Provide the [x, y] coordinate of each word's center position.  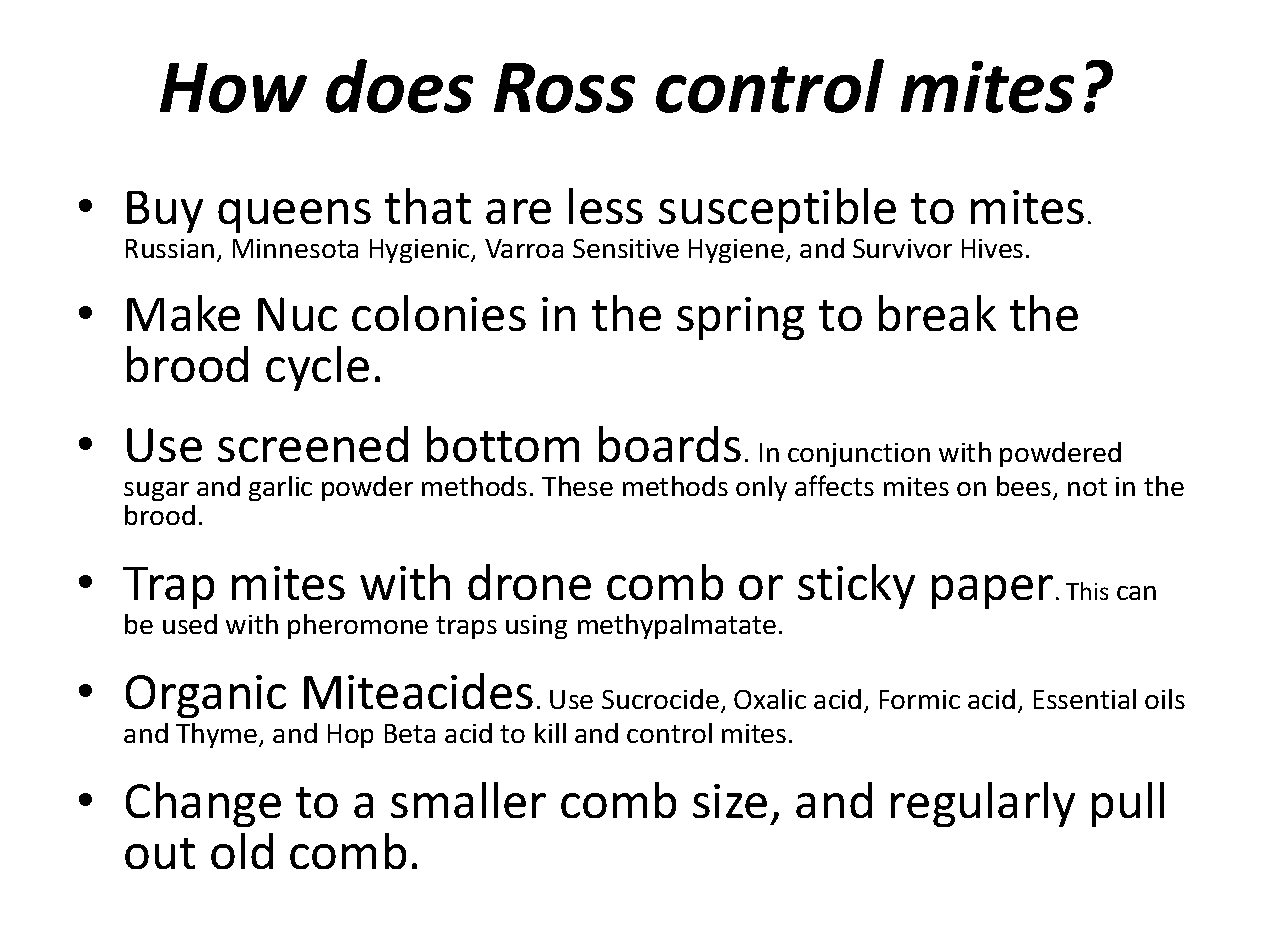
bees [1025, 488]
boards [670, 444]
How [233, 88]
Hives [992, 248]
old [242, 851]
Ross [564, 88]
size [730, 801]
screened [313, 444]
